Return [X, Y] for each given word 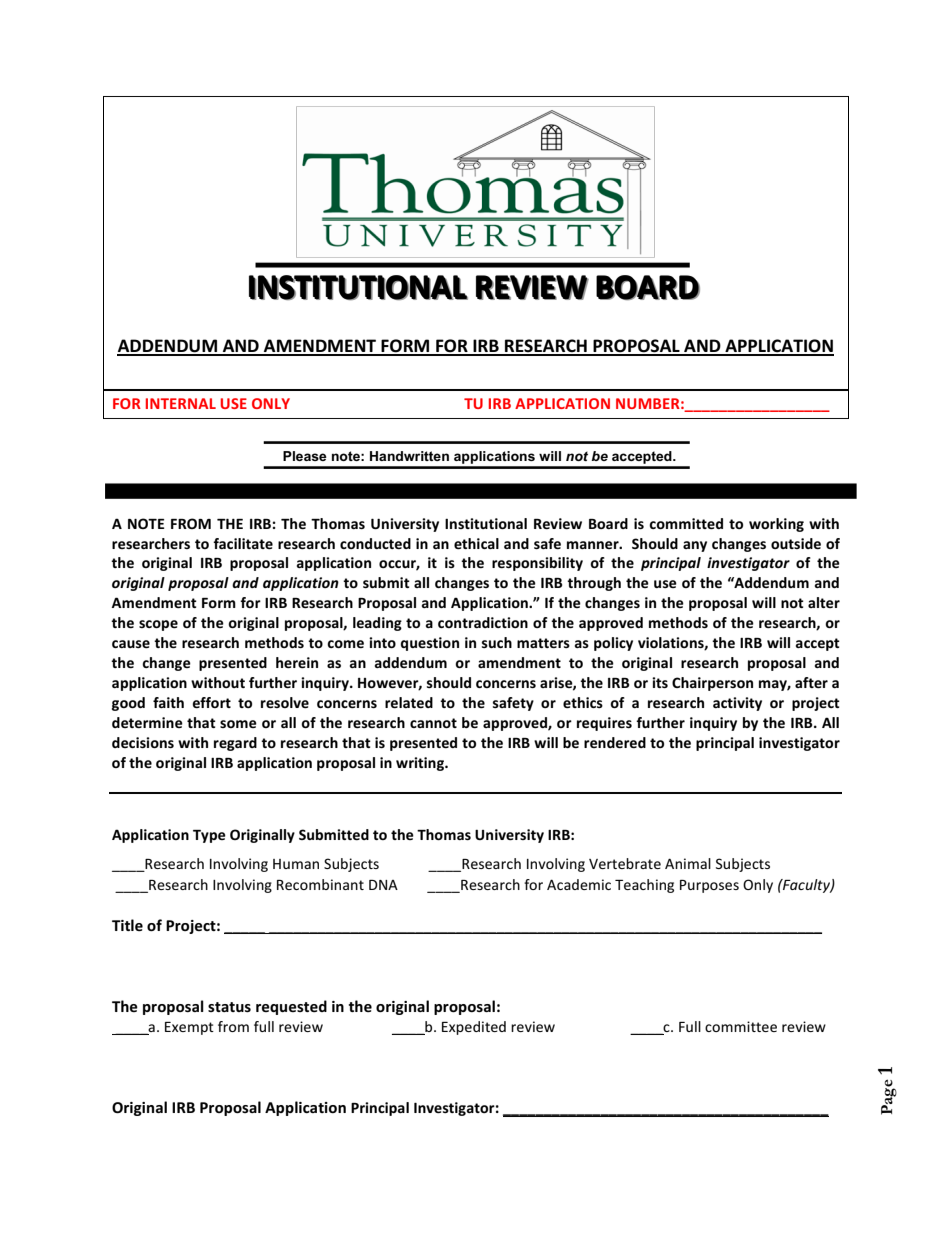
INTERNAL [181, 403]
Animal [688, 863]
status [229, 1007]
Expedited [474, 1028]
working [776, 525]
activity [737, 704]
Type [209, 836]
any [695, 546]
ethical [476, 543]
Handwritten [409, 456]
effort [211, 702]
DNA [383, 885]
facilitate [243, 543]
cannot [433, 723]
